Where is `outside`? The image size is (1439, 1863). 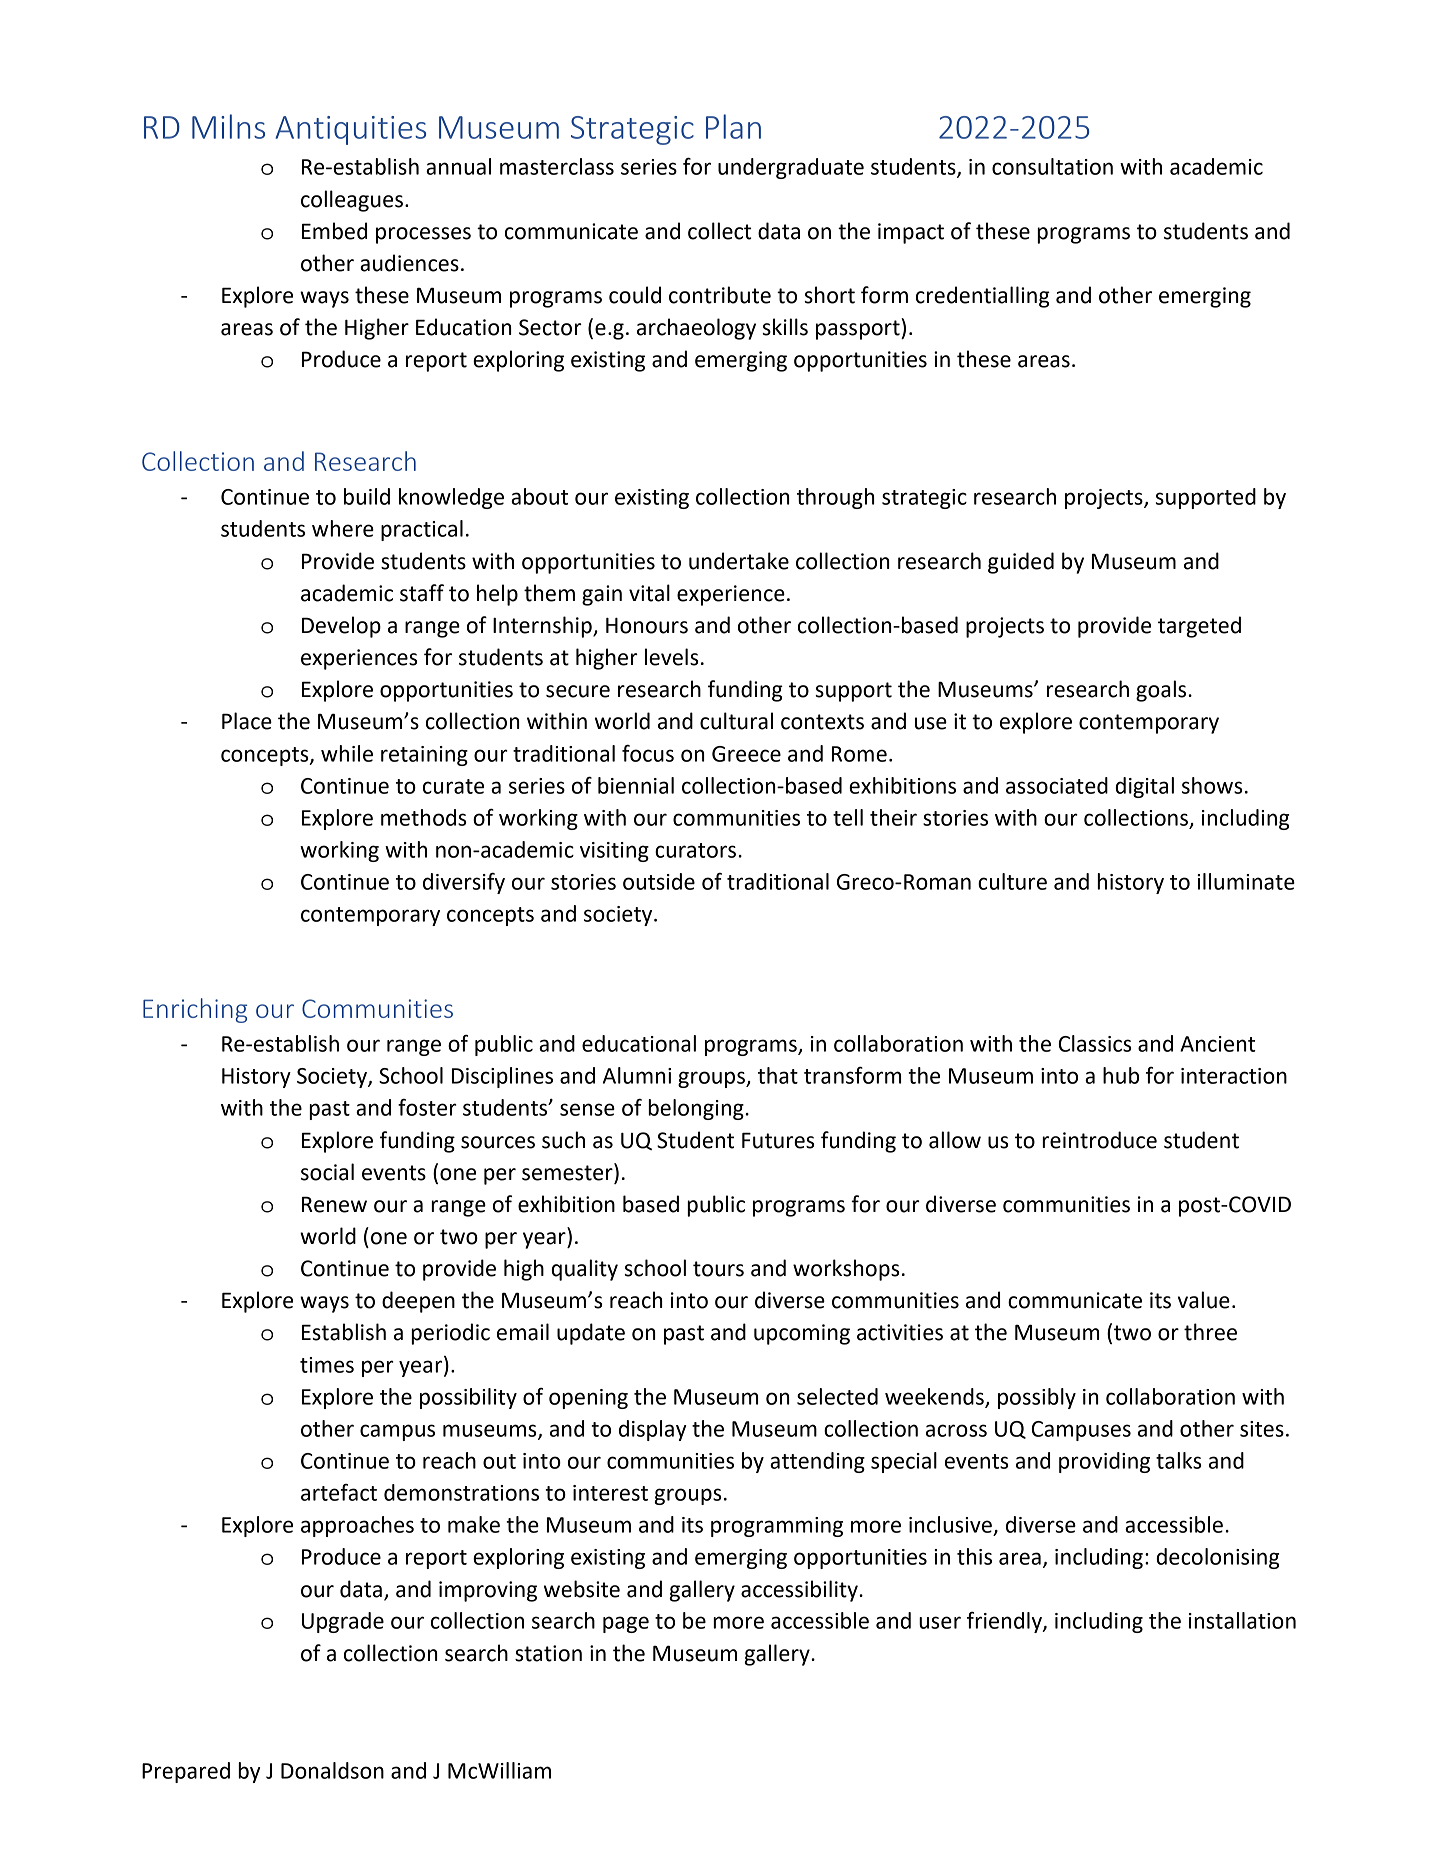 outside is located at coordinates (659, 881).
